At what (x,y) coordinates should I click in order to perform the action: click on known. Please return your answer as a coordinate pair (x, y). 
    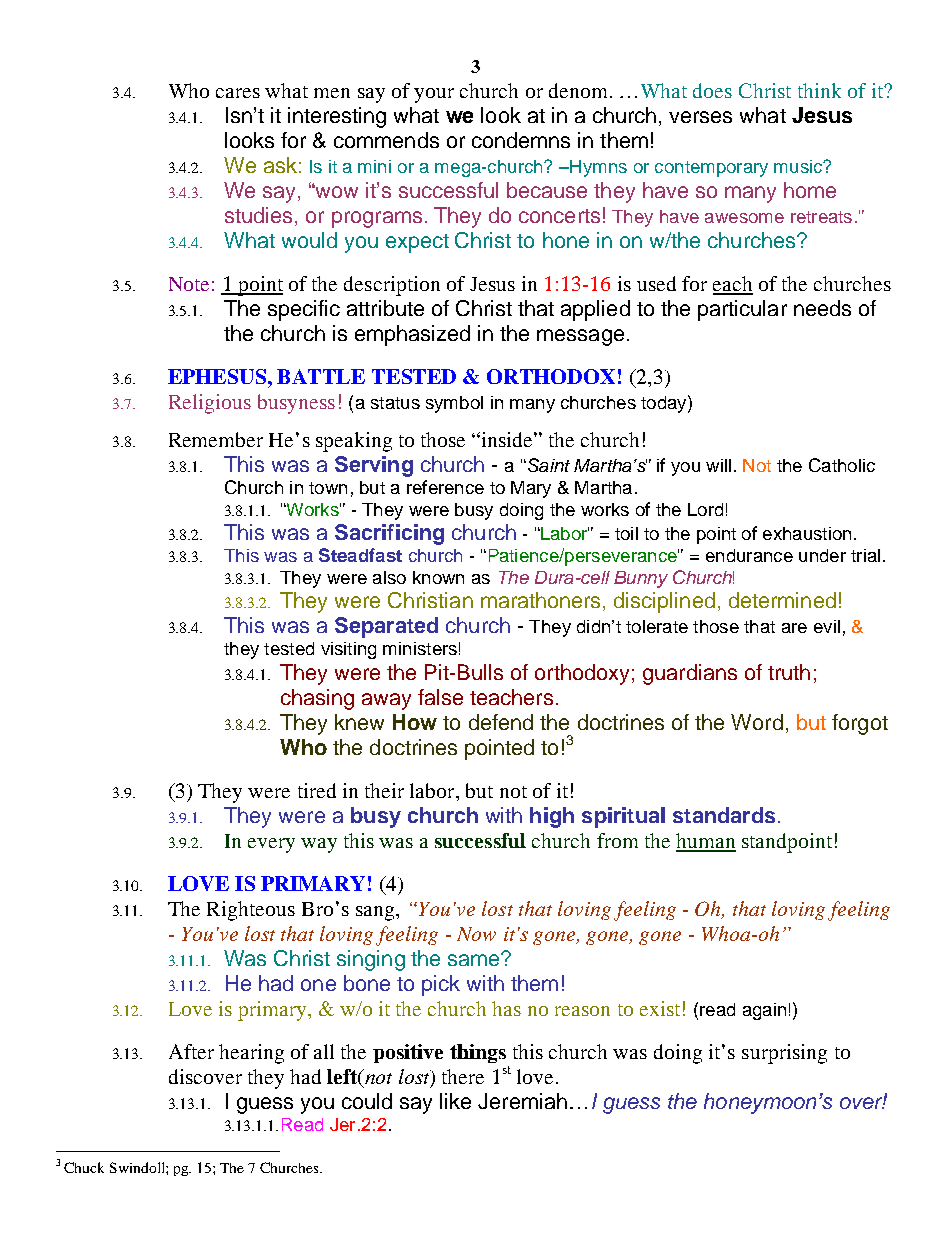
    Looking at the image, I should click on (438, 577).
